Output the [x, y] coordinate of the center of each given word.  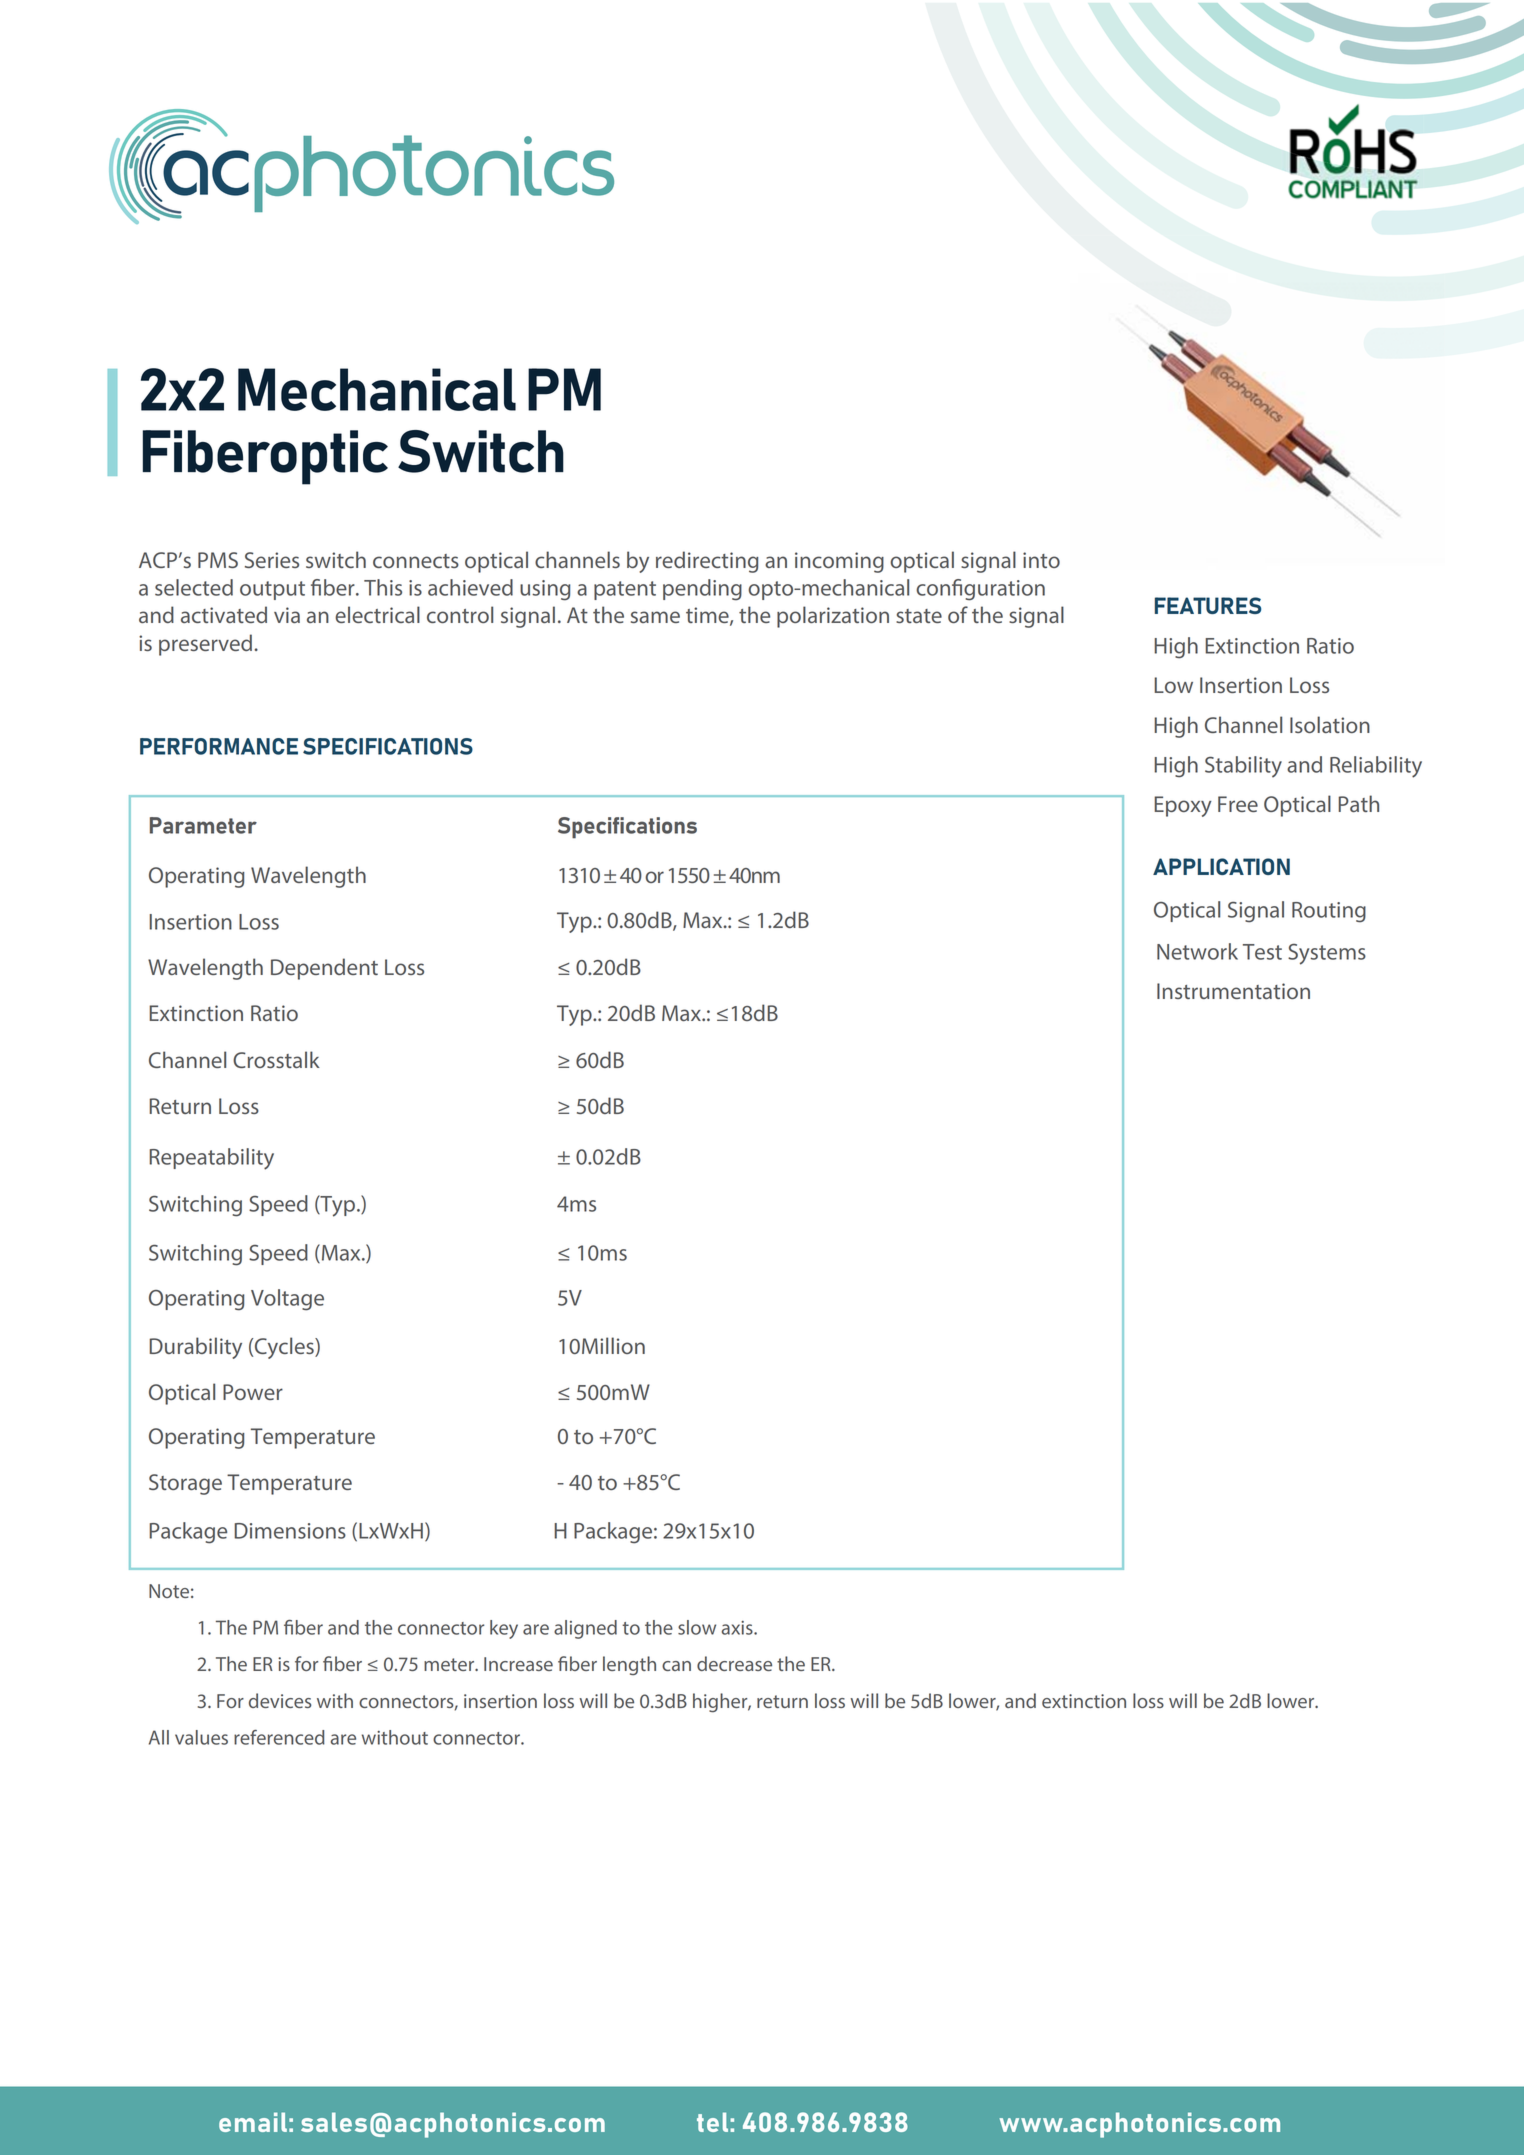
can [676, 1666]
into [1041, 560]
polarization [833, 617]
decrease [734, 1663]
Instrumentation [1233, 991]
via [287, 615]
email [253, 2122]
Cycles [284, 1348]
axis [738, 1628]
